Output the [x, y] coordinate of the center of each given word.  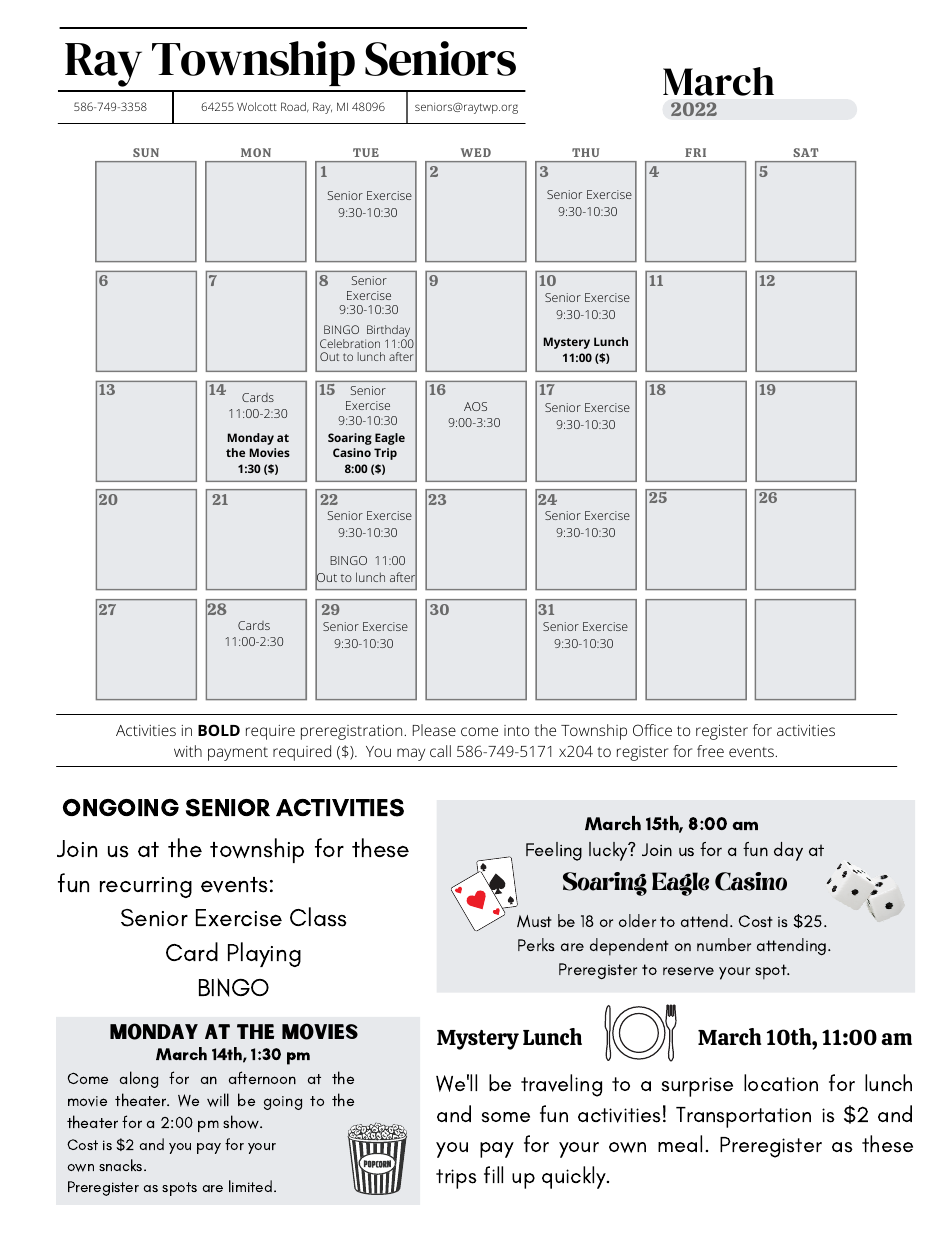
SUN [146, 152]
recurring [146, 887]
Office [652, 730]
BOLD [219, 730]
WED [476, 152]
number [724, 944]
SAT [806, 152]
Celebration [350, 343]
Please [434, 730]
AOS [475, 406]
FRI [695, 152]
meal [680, 1143]
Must [534, 921]
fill [493, 1174]
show [242, 1122]
